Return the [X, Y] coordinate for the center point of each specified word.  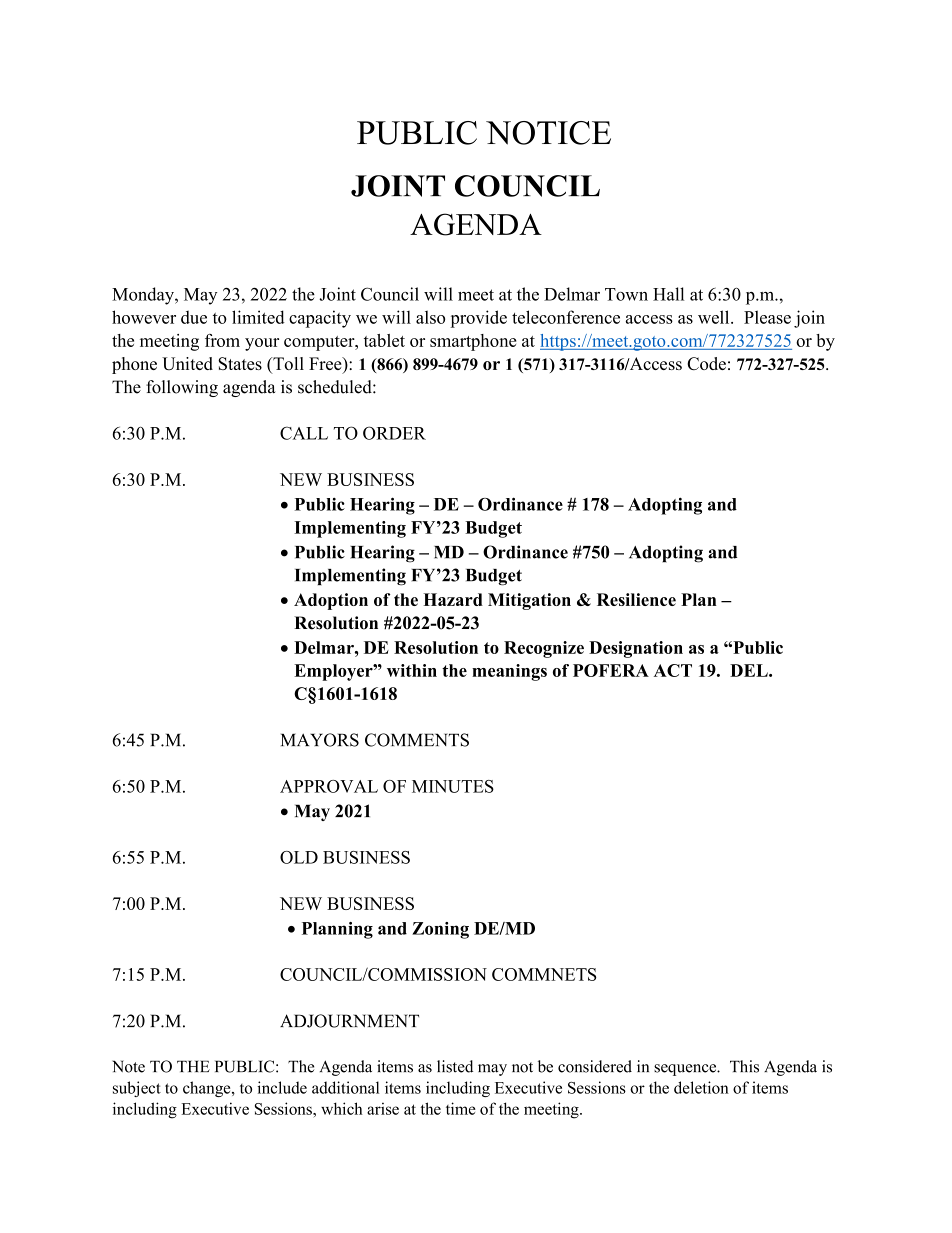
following [182, 388]
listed [455, 1066]
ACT [673, 670]
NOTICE [548, 133]
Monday [144, 296]
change [208, 1089]
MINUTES [453, 786]
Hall [668, 294]
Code [706, 363]
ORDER [394, 433]
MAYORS [320, 740]
